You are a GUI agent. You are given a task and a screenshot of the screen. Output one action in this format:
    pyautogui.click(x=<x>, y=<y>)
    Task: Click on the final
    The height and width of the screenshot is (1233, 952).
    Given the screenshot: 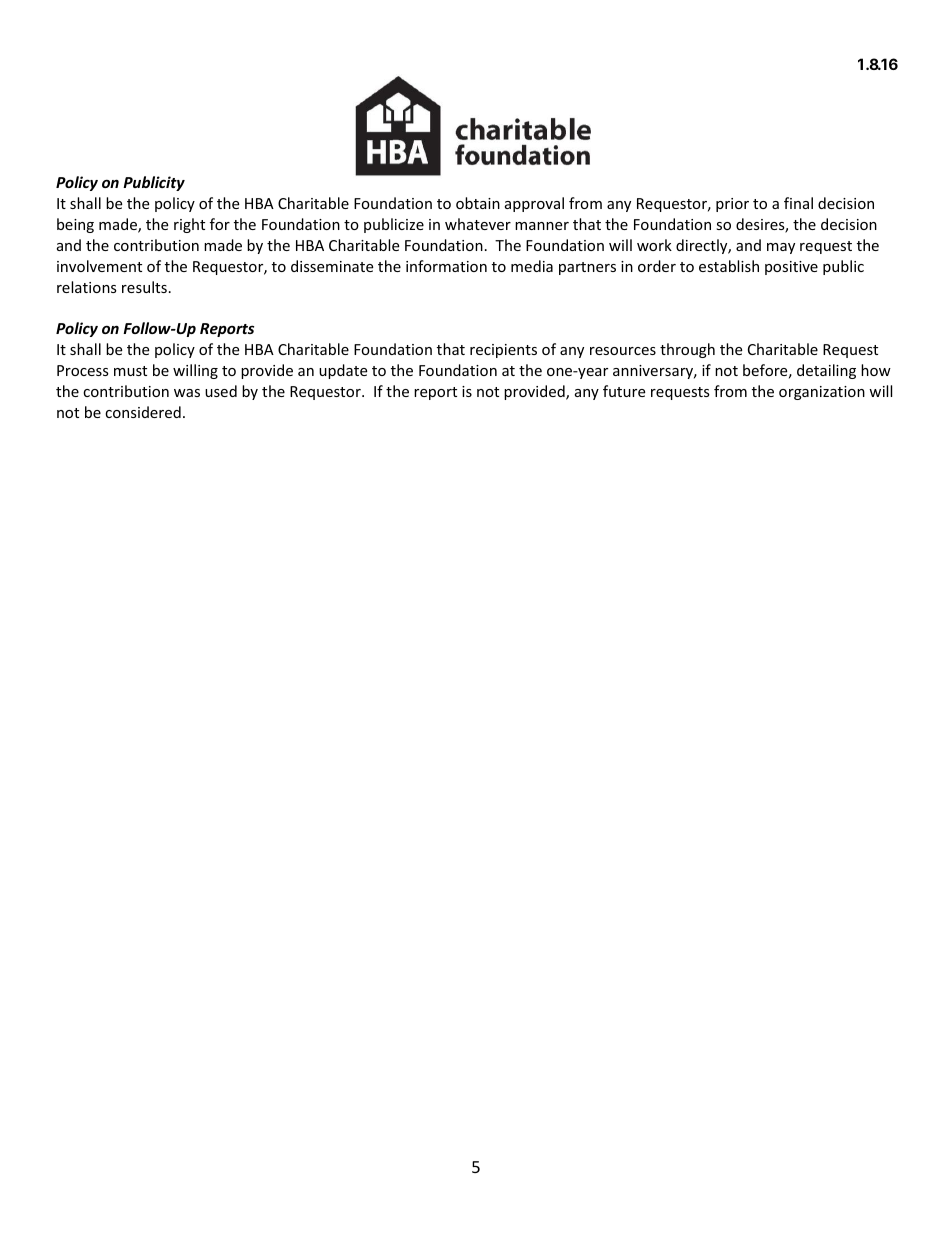 What is the action you would take?
    pyautogui.click(x=798, y=203)
